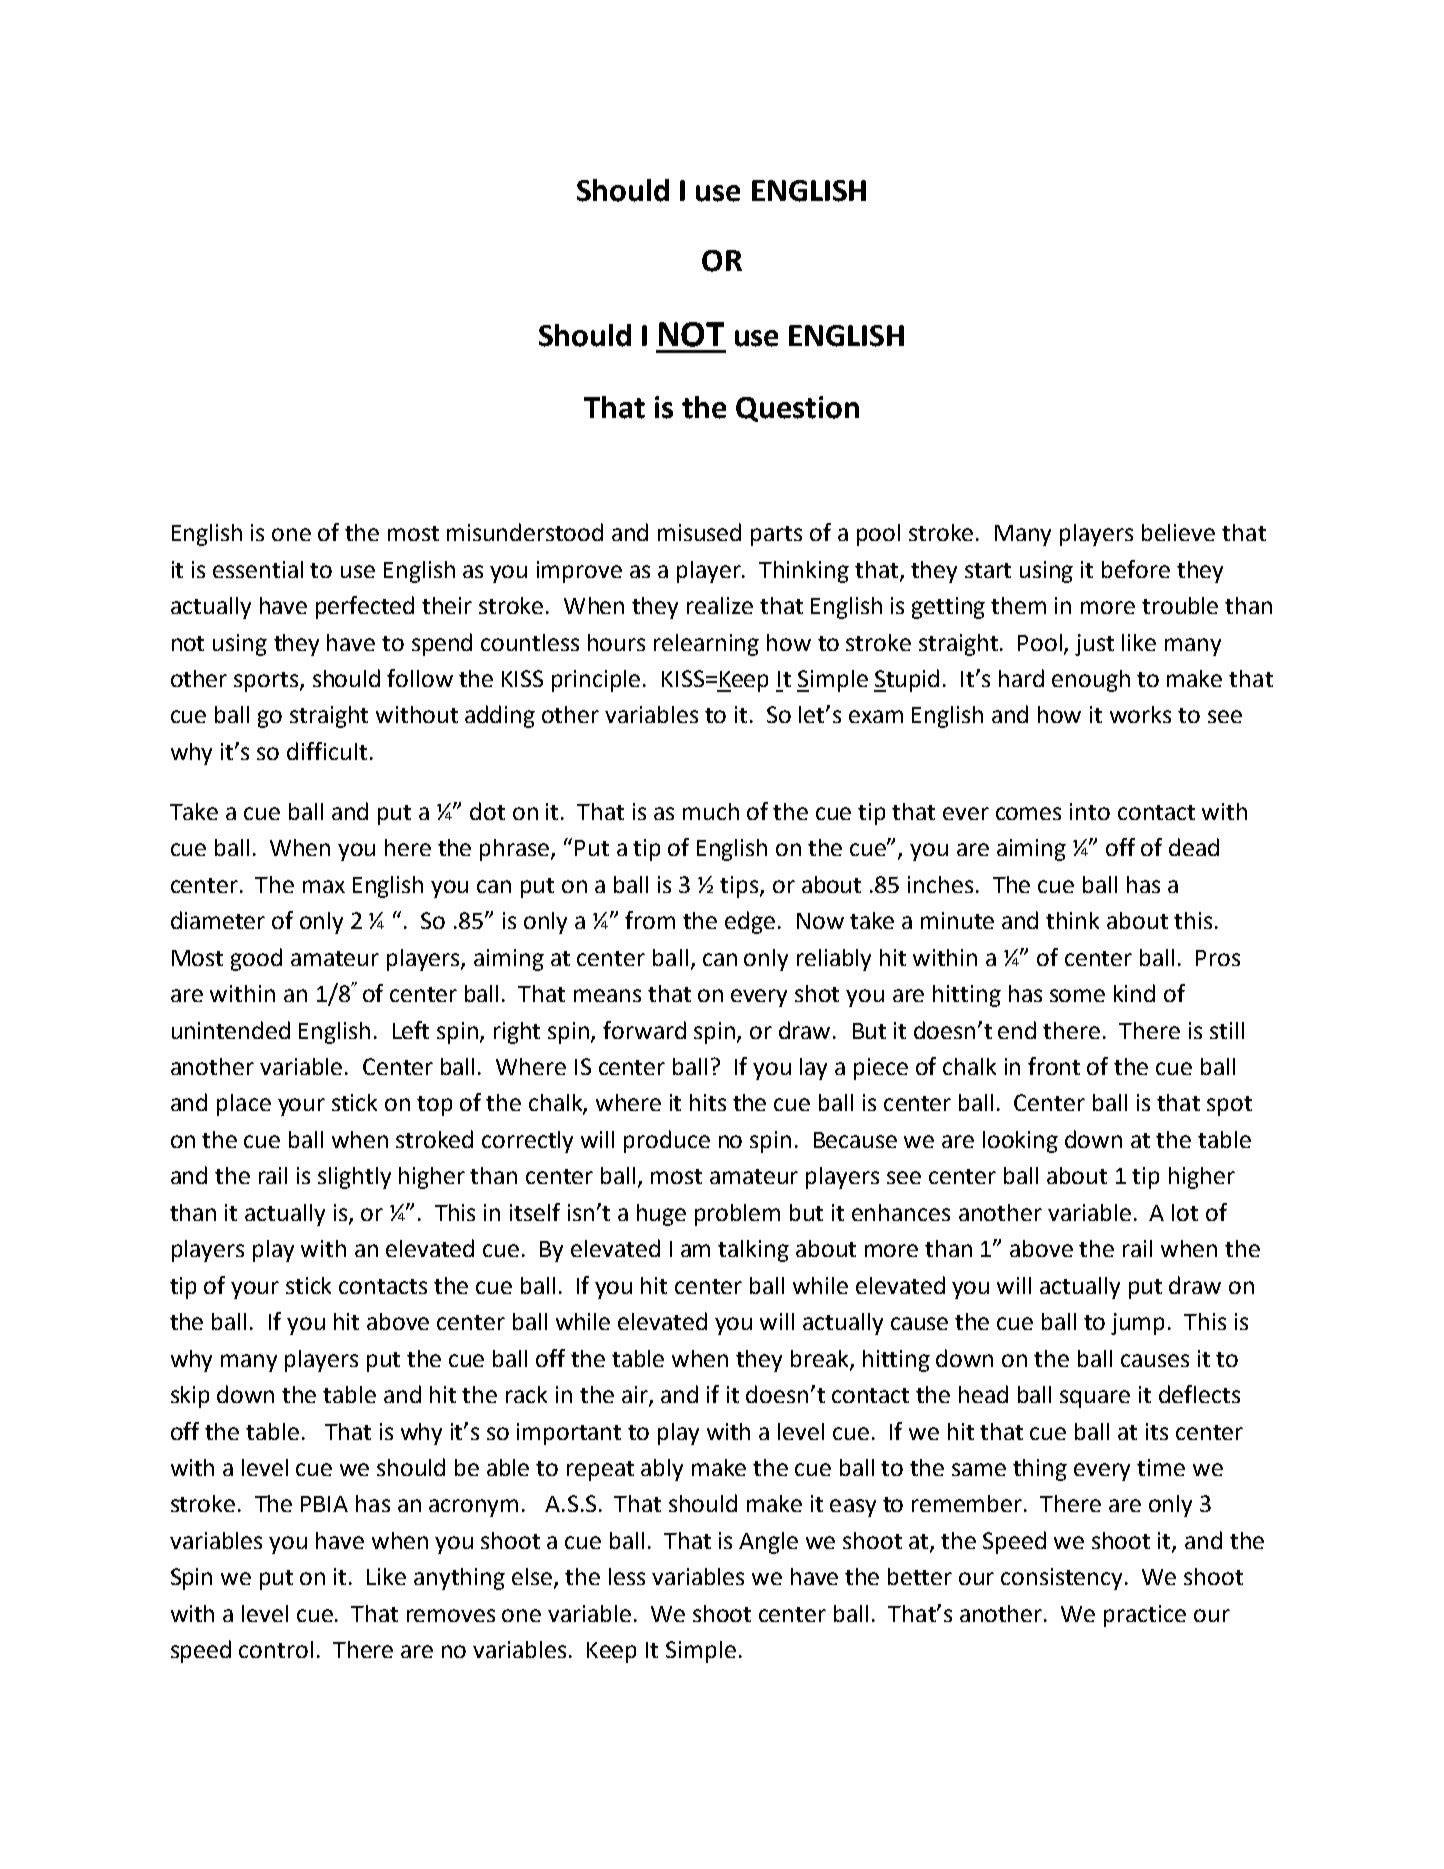 This page has height=1869, width=1444. Describe the element at coordinates (190, 1397) in the page. I see `skip` at that location.
